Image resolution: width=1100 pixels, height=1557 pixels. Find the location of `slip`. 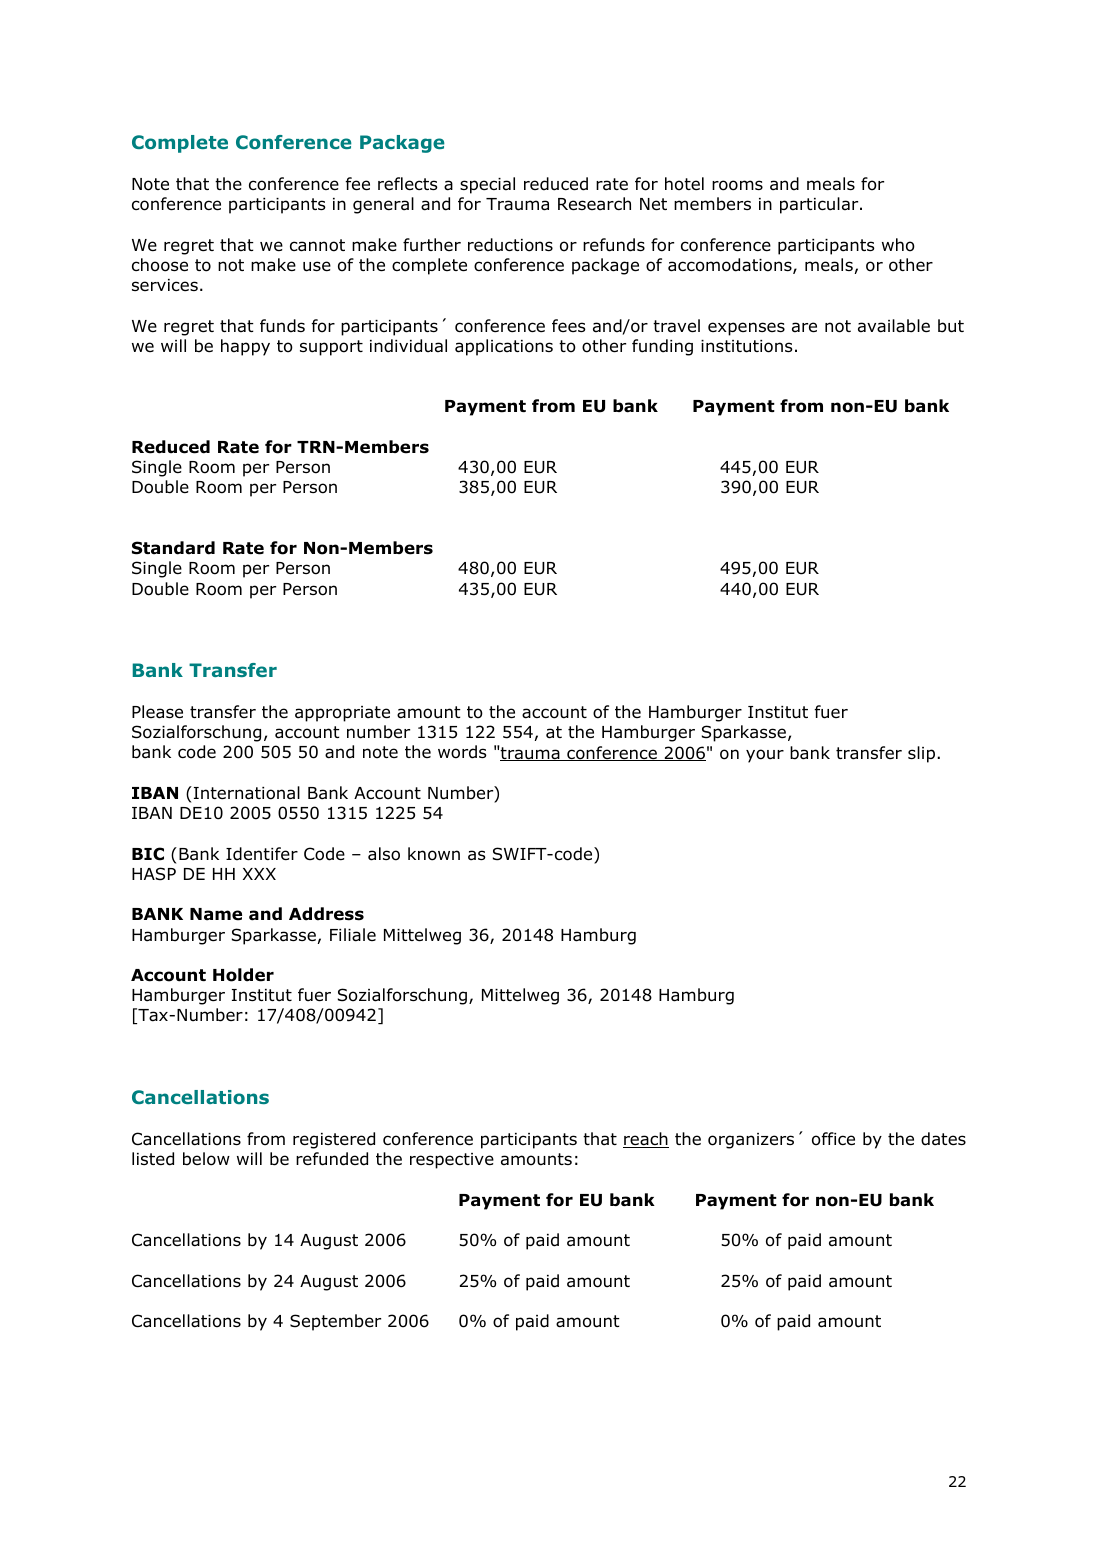

slip is located at coordinates (923, 754).
